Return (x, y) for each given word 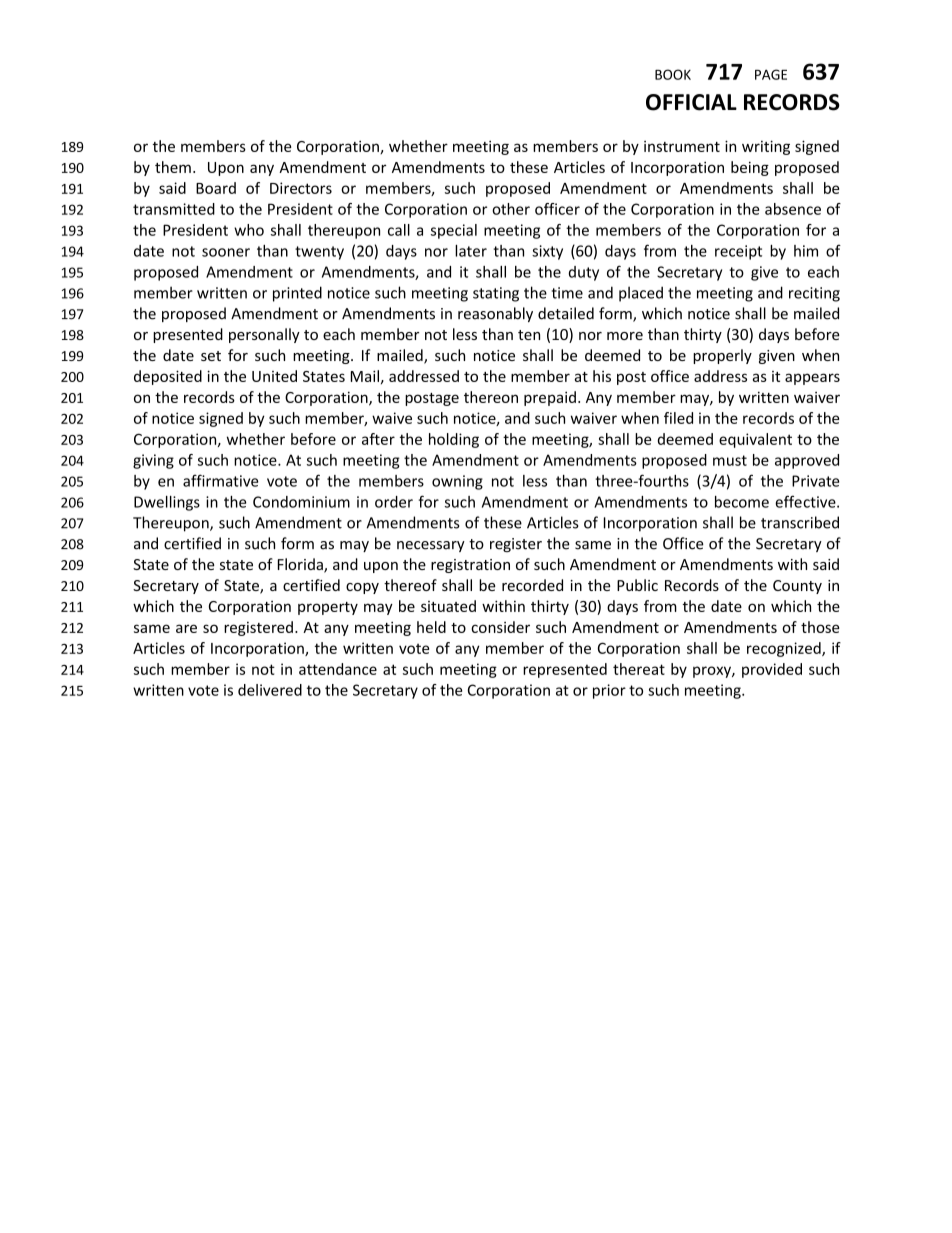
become (742, 502)
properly (722, 356)
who (249, 230)
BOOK (673, 74)
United (274, 376)
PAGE (771, 74)
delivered (270, 690)
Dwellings (167, 503)
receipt (738, 252)
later (471, 251)
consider (500, 627)
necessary (431, 546)
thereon (491, 397)
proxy (713, 672)
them (173, 167)
